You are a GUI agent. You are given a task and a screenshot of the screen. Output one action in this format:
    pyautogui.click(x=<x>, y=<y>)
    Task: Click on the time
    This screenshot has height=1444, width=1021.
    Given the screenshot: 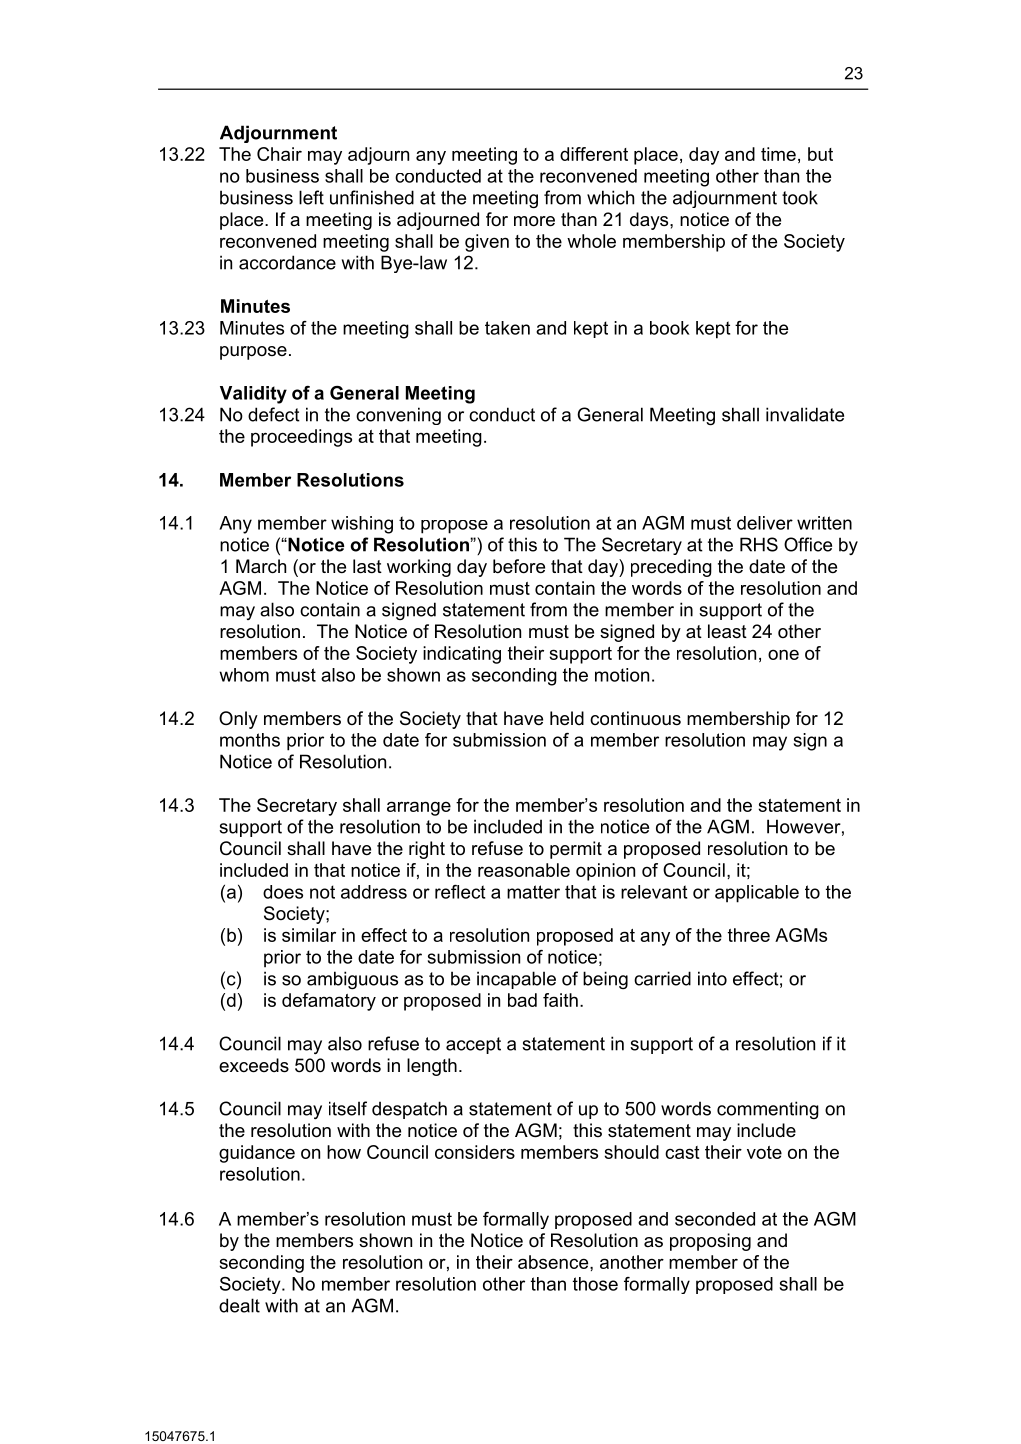 What is the action you would take?
    pyautogui.click(x=778, y=154)
